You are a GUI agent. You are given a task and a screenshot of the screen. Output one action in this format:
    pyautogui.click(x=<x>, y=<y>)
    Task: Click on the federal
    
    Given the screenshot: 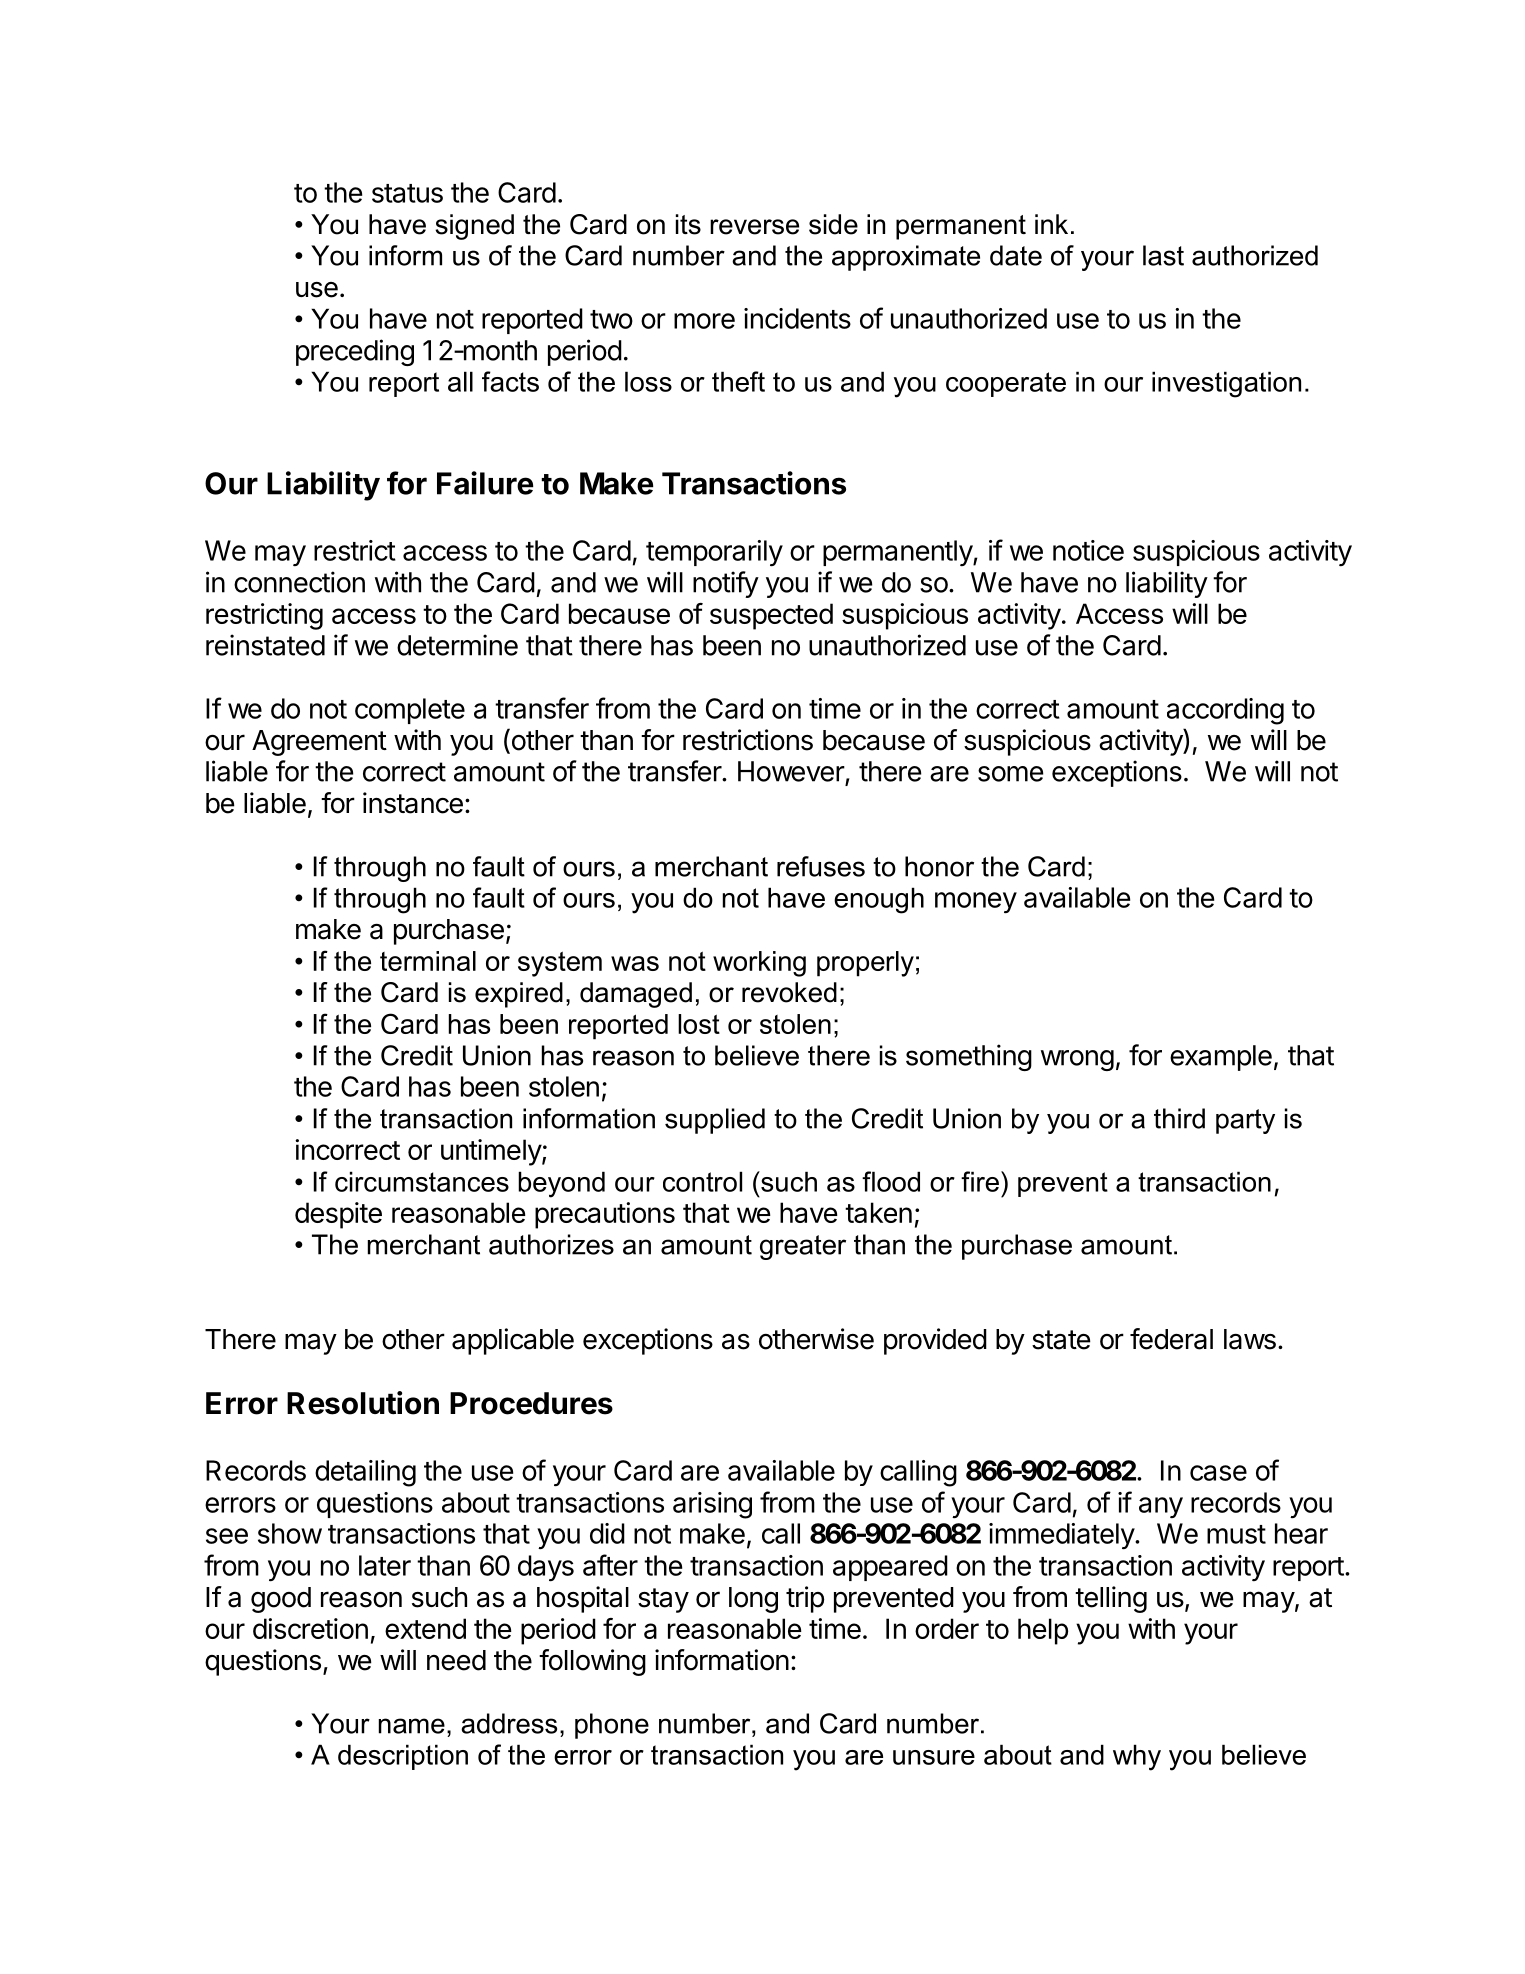 What is the action you would take?
    pyautogui.click(x=1171, y=1339)
